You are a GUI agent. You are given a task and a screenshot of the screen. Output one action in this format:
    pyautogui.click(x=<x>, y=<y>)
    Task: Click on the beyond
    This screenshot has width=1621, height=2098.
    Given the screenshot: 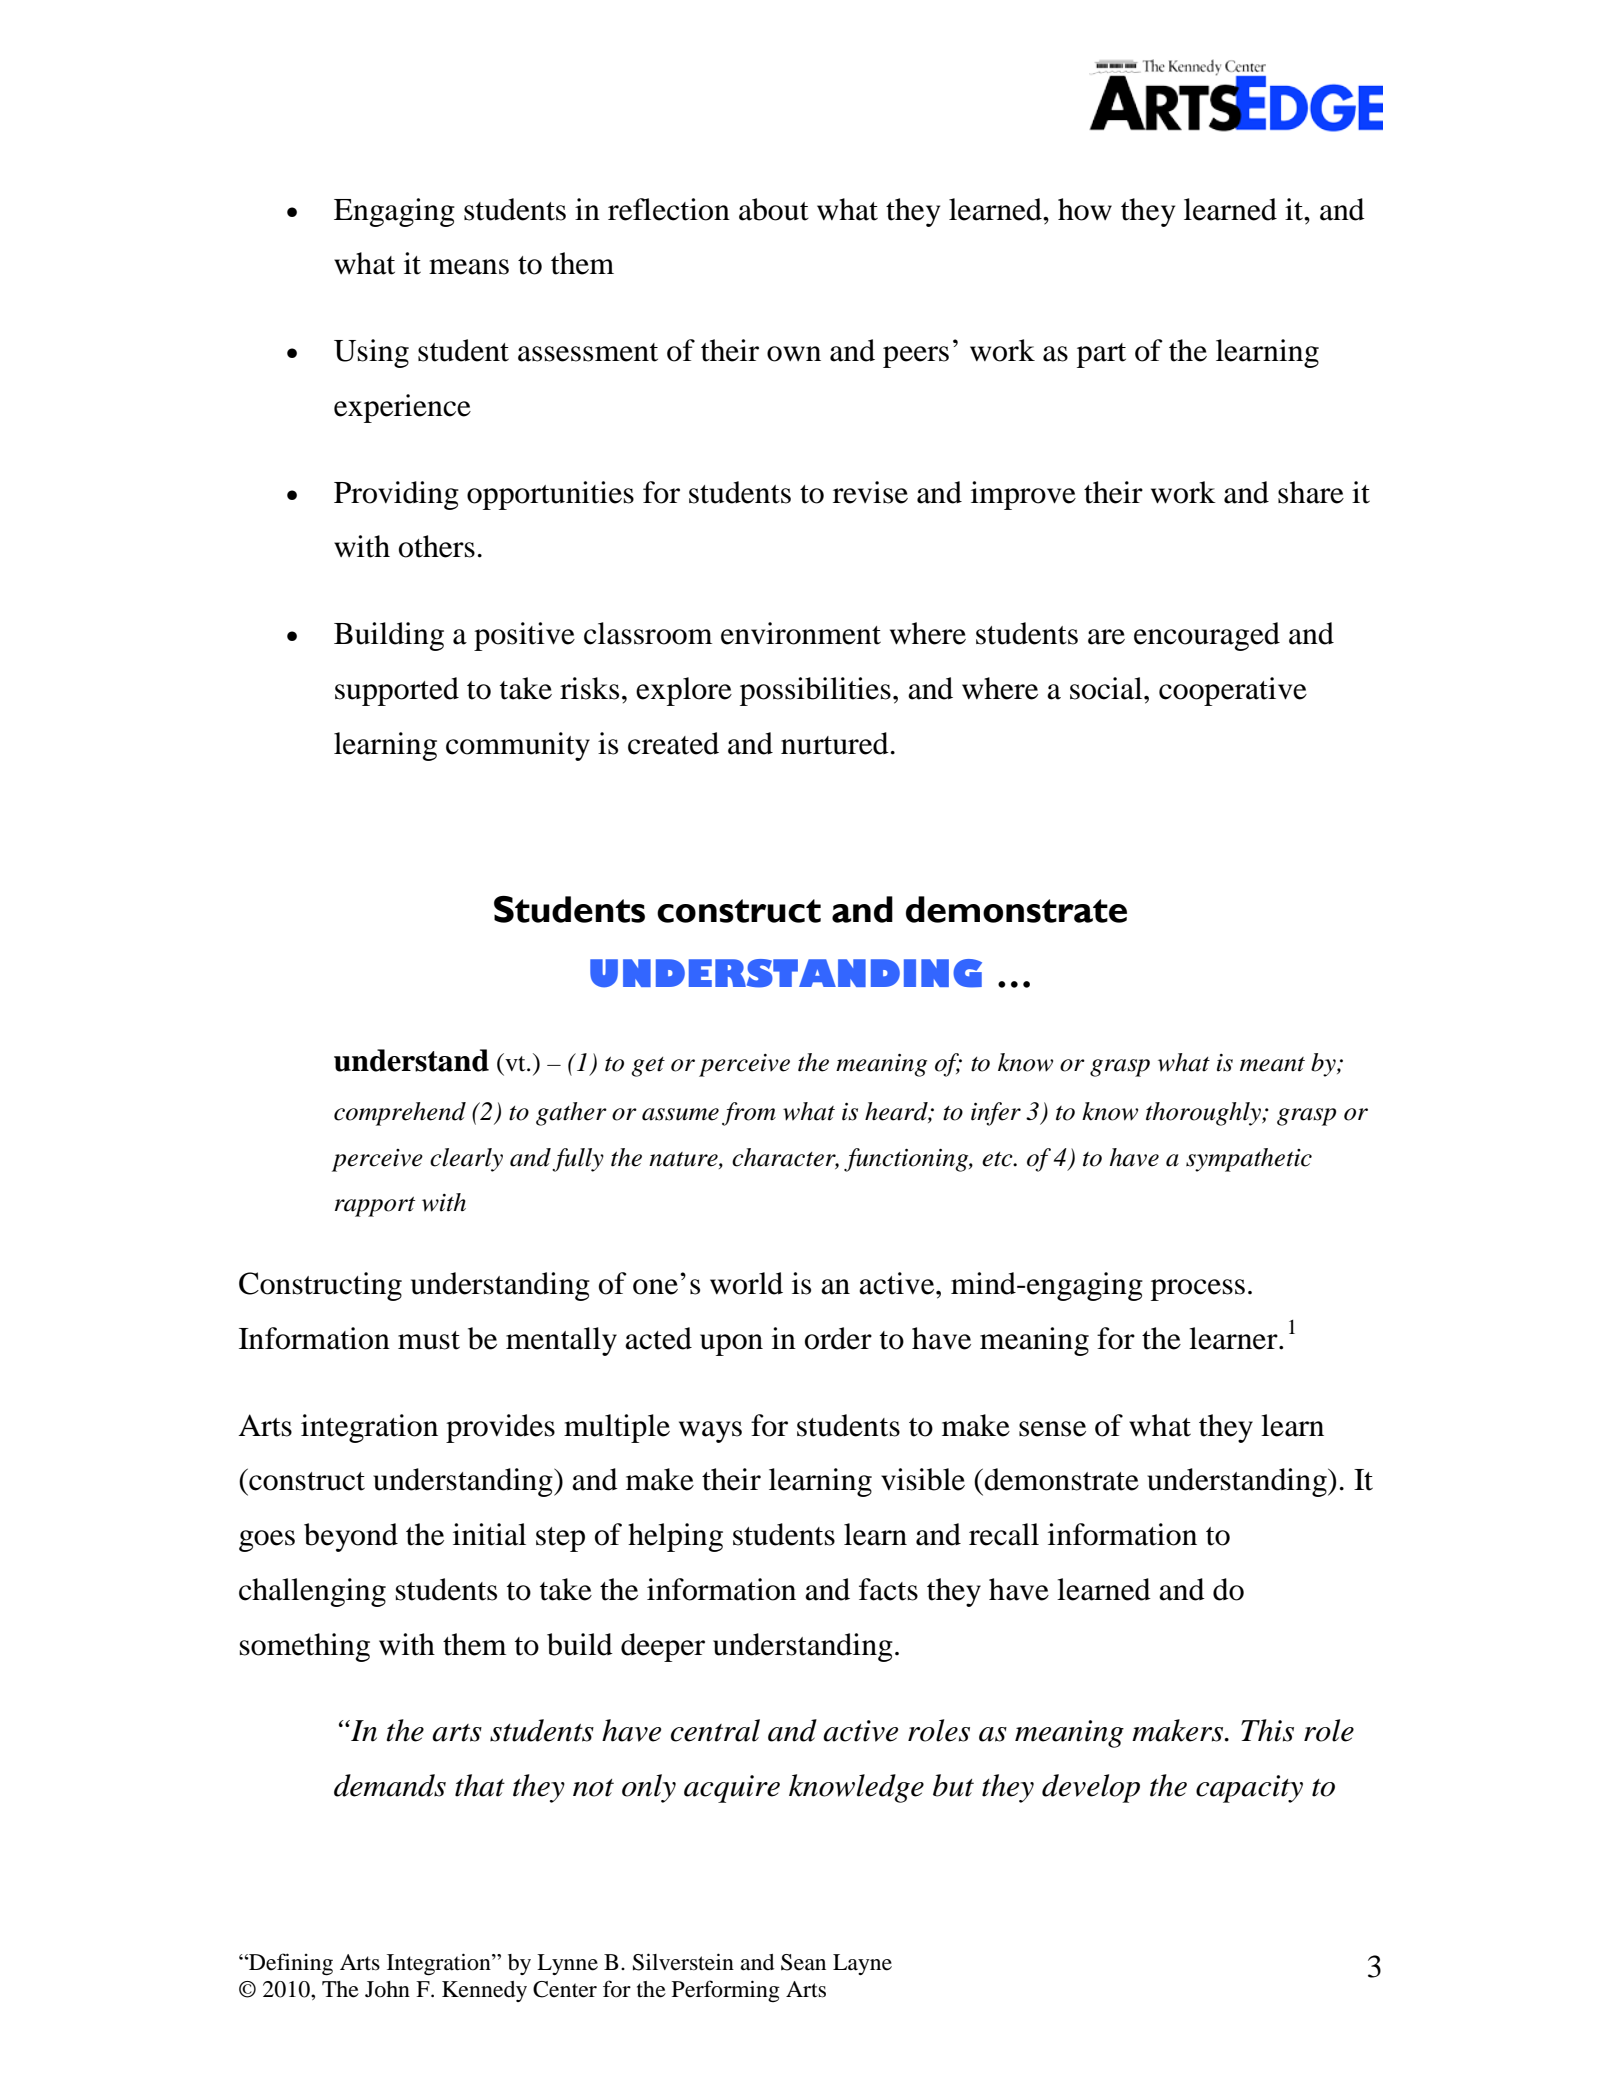 What is the action you would take?
    pyautogui.click(x=351, y=1537)
